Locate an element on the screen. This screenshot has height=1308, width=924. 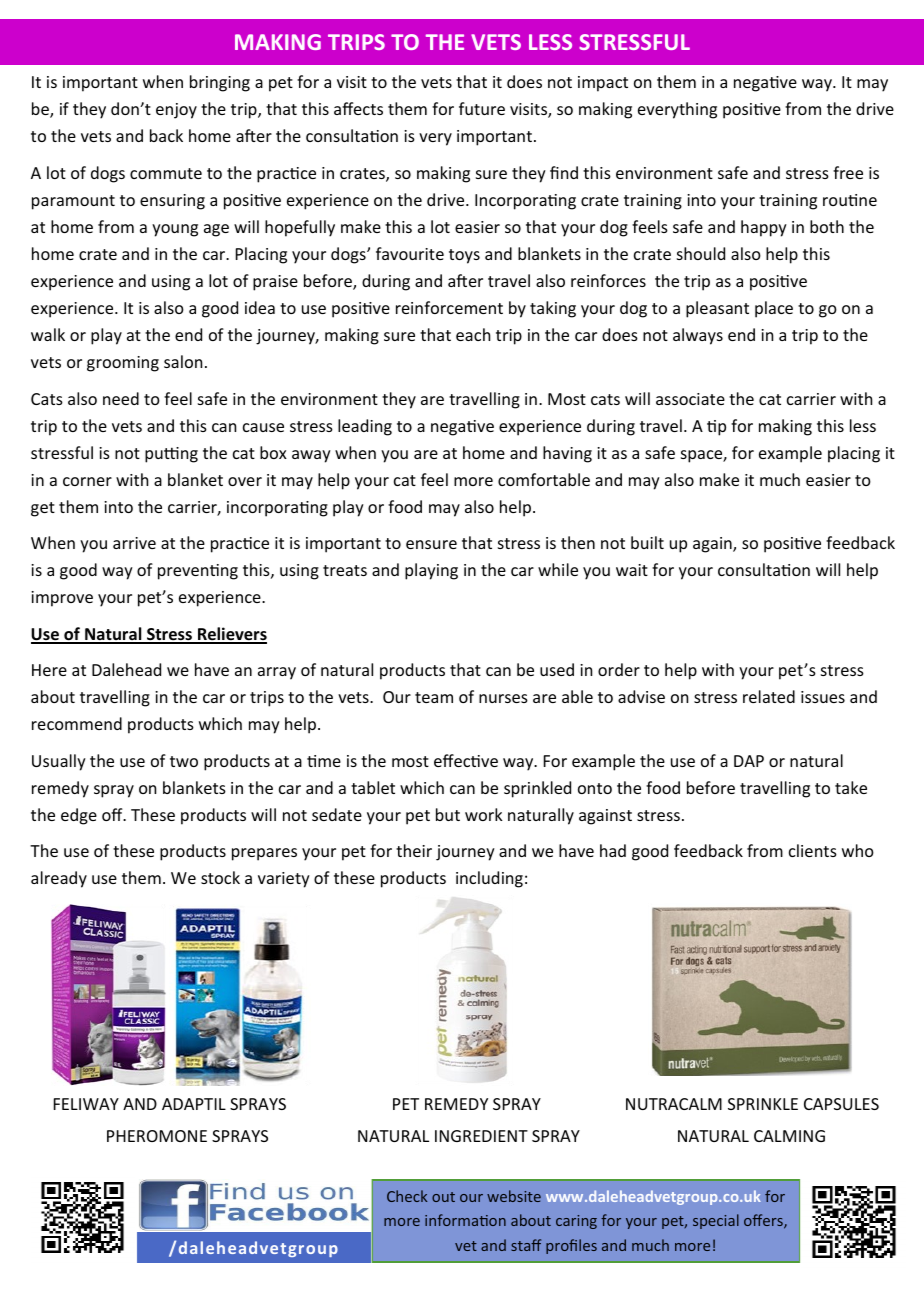
information is located at coordinates (465, 1220).
